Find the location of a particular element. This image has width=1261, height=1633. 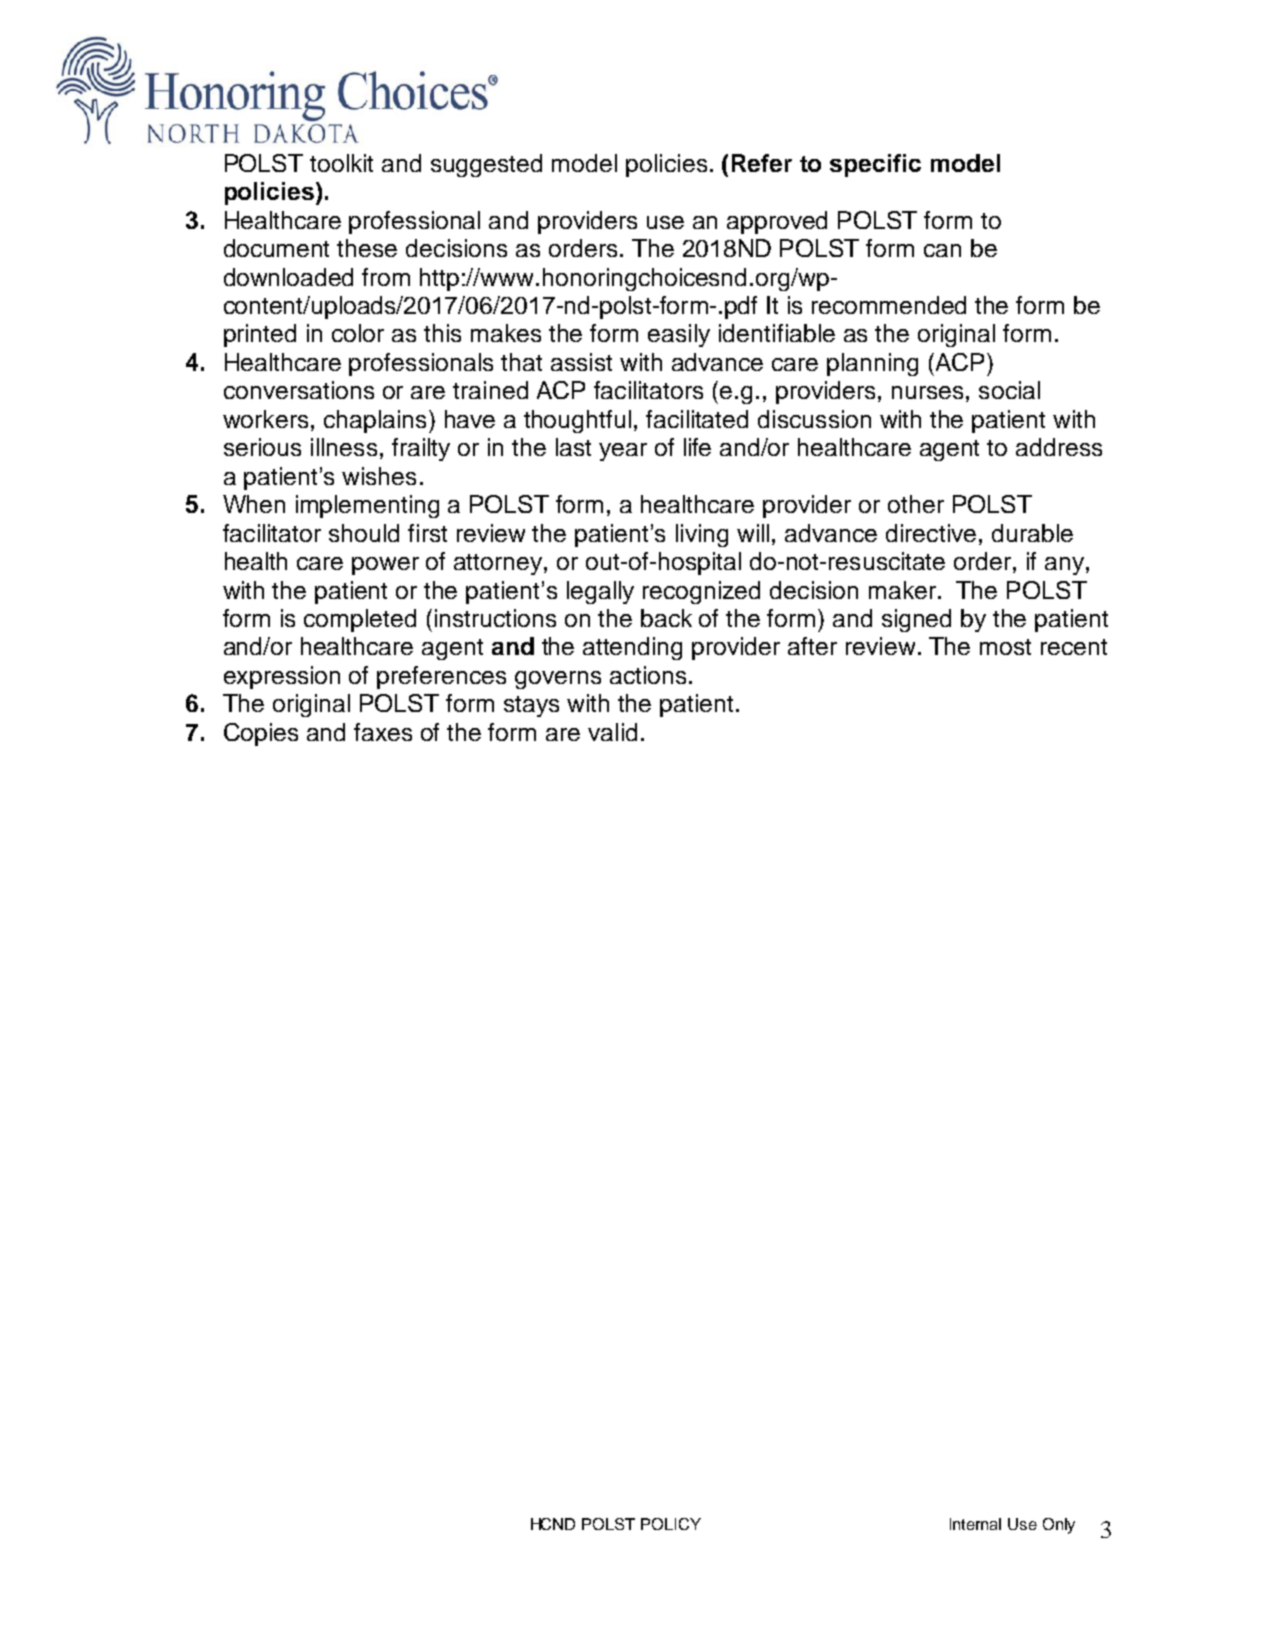

can is located at coordinates (942, 250).
